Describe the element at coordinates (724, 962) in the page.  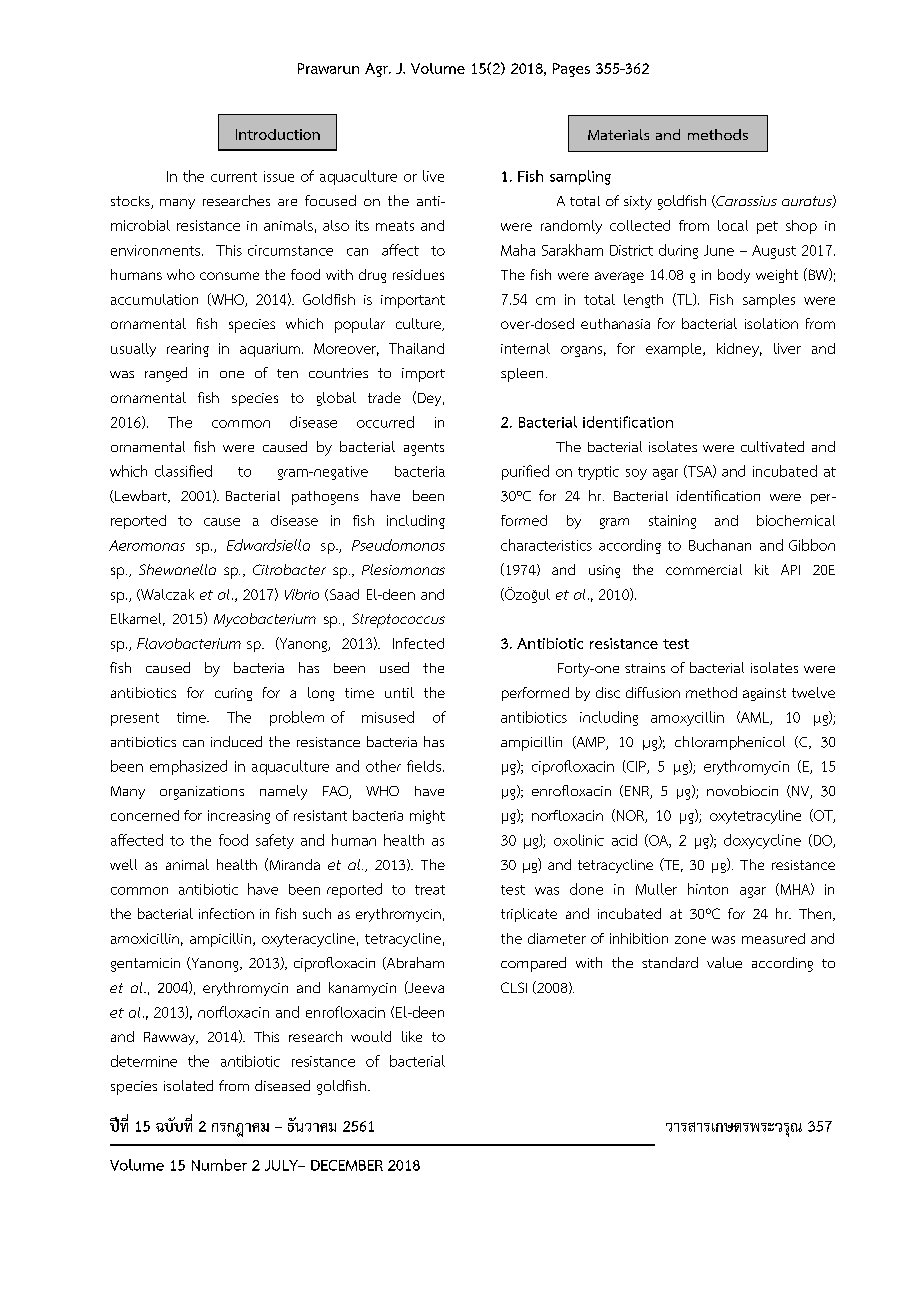
I see `value` at that location.
